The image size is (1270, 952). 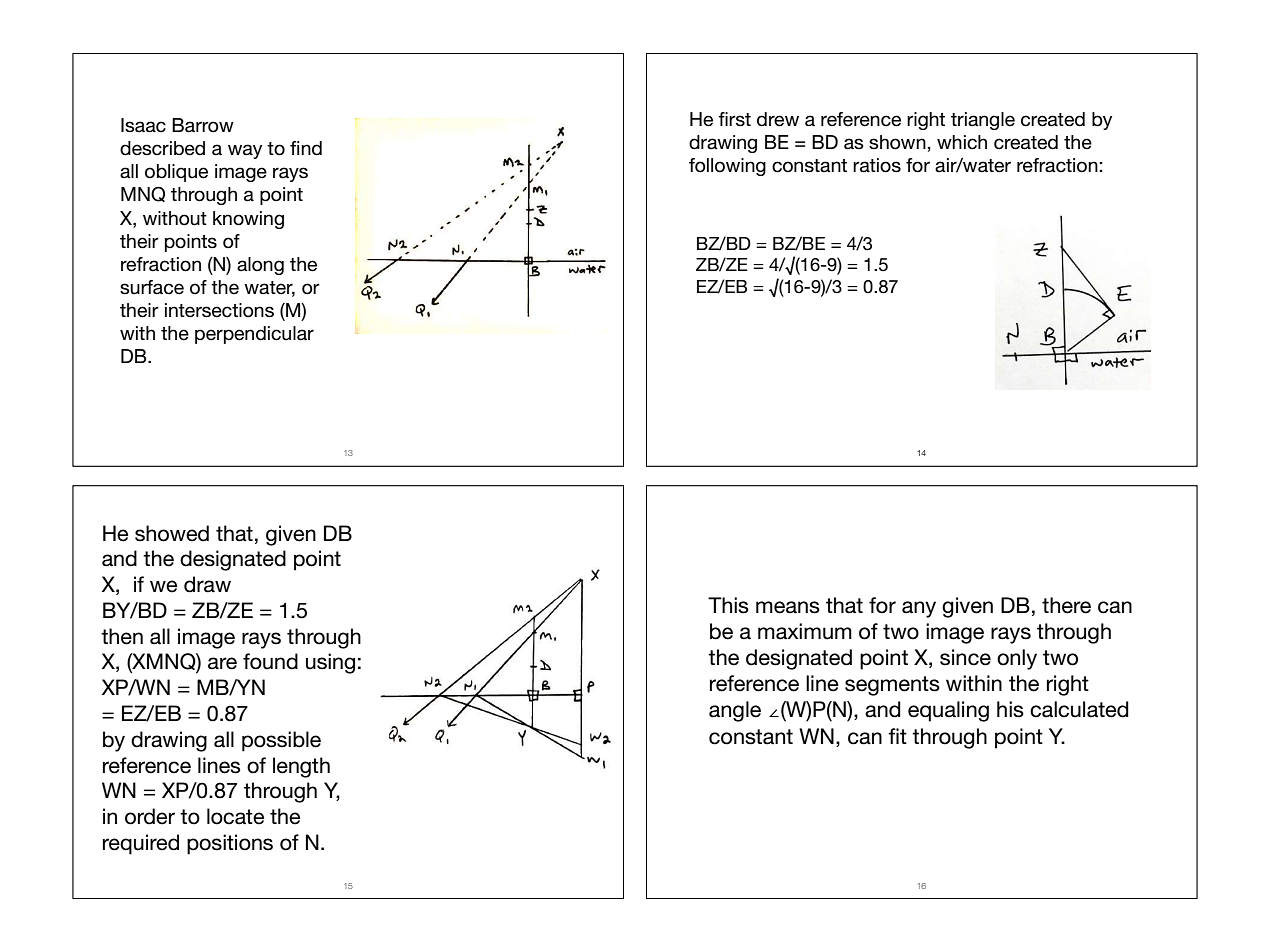 I want to click on any, so click(x=919, y=609).
